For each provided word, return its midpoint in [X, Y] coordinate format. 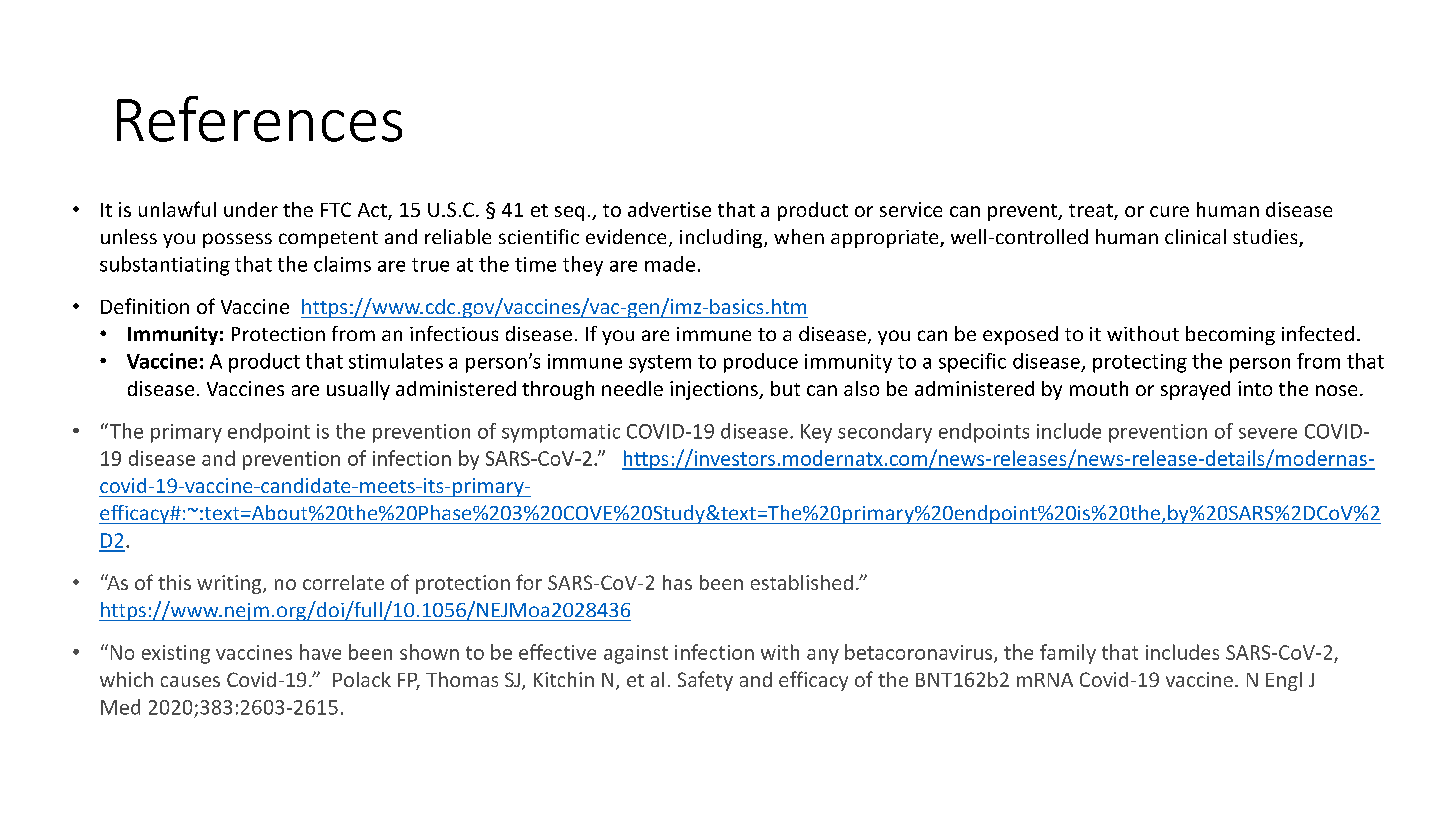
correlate [343, 582]
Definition [145, 306]
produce [761, 363]
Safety [705, 681]
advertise [669, 209]
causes [190, 681]
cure [1169, 211]
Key [816, 433]
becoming [1230, 335]
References [259, 119]
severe [1268, 433]
